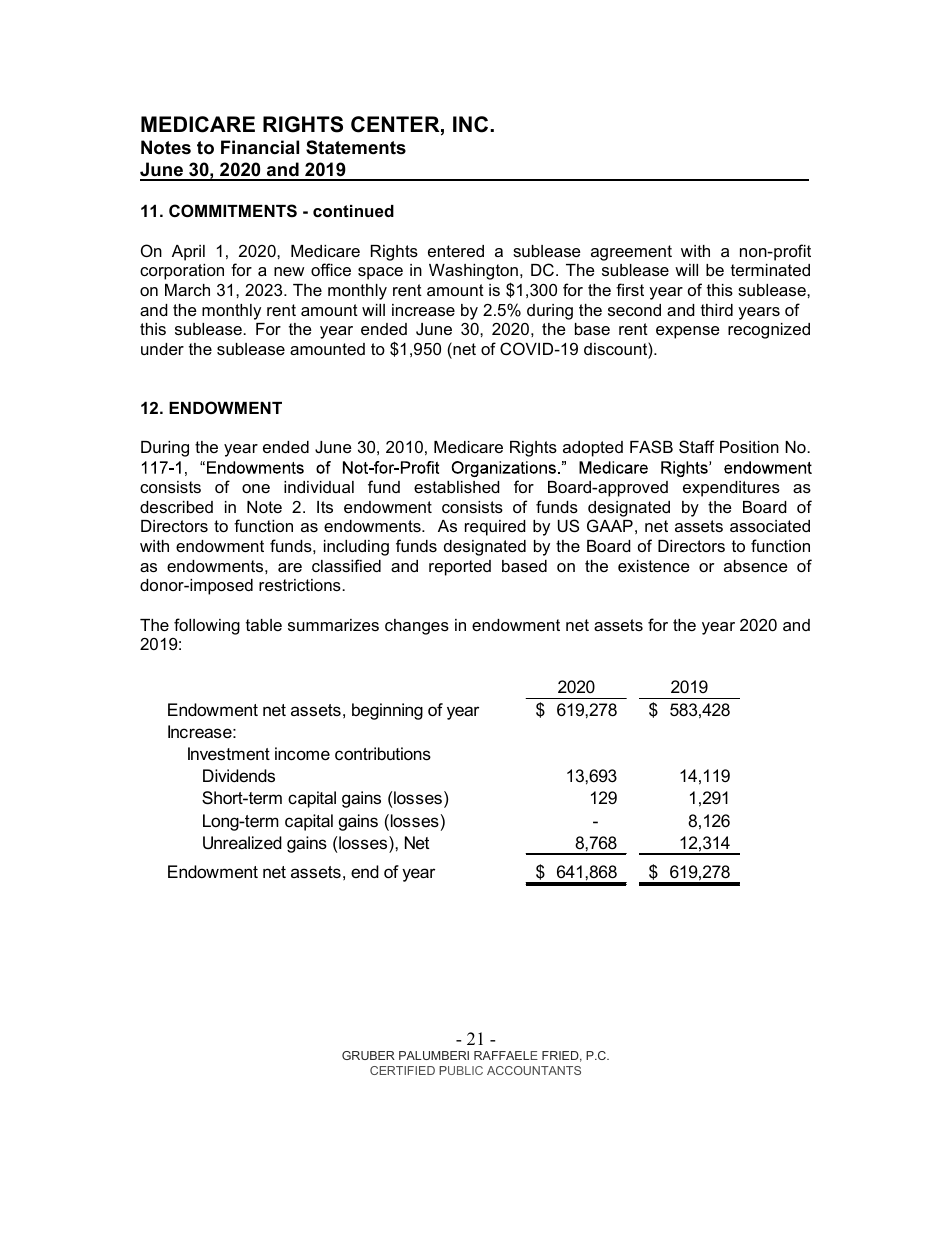 The width and height of the screenshot is (952, 1233). Describe the element at coordinates (654, 566) in the screenshot. I see `existence` at that location.
